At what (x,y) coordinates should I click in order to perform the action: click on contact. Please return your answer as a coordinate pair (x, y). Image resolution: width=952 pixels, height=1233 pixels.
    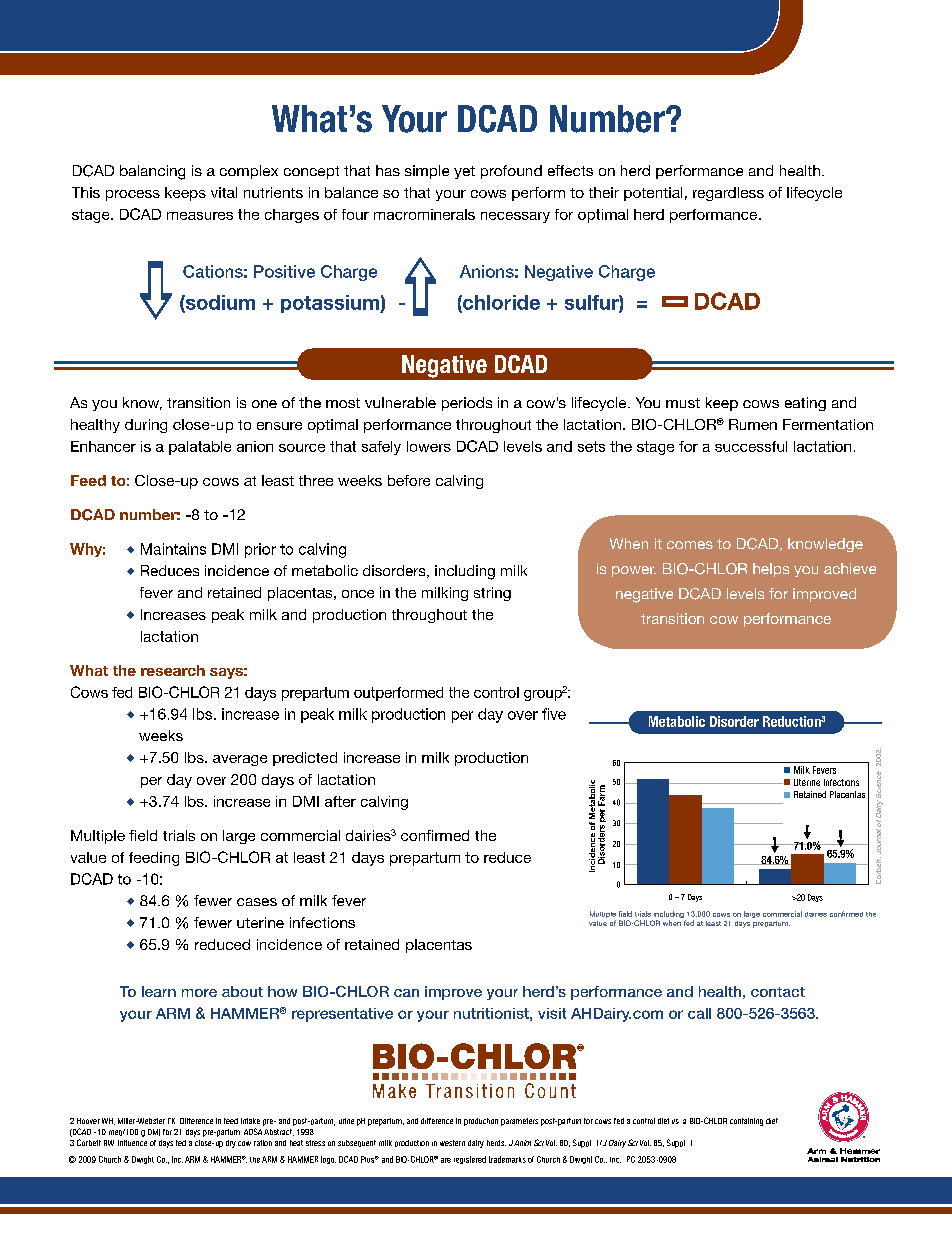
    Looking at the image, I should click on (778, 992).
